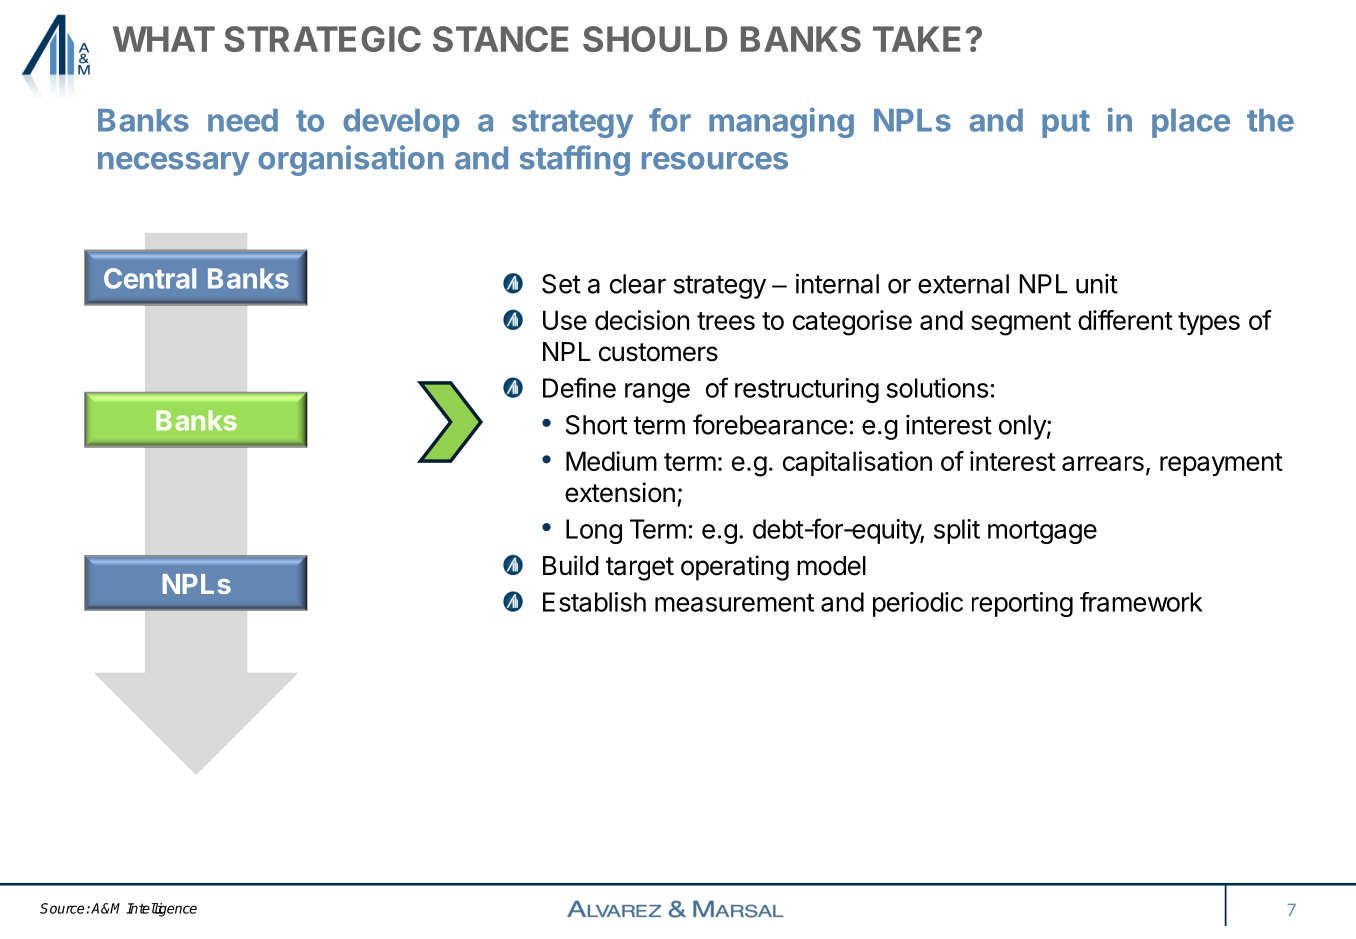 The width and height of the page is (1356, 939). Describe the element at coordinates (594, 602) in the page. I see `Establish` at that location.
